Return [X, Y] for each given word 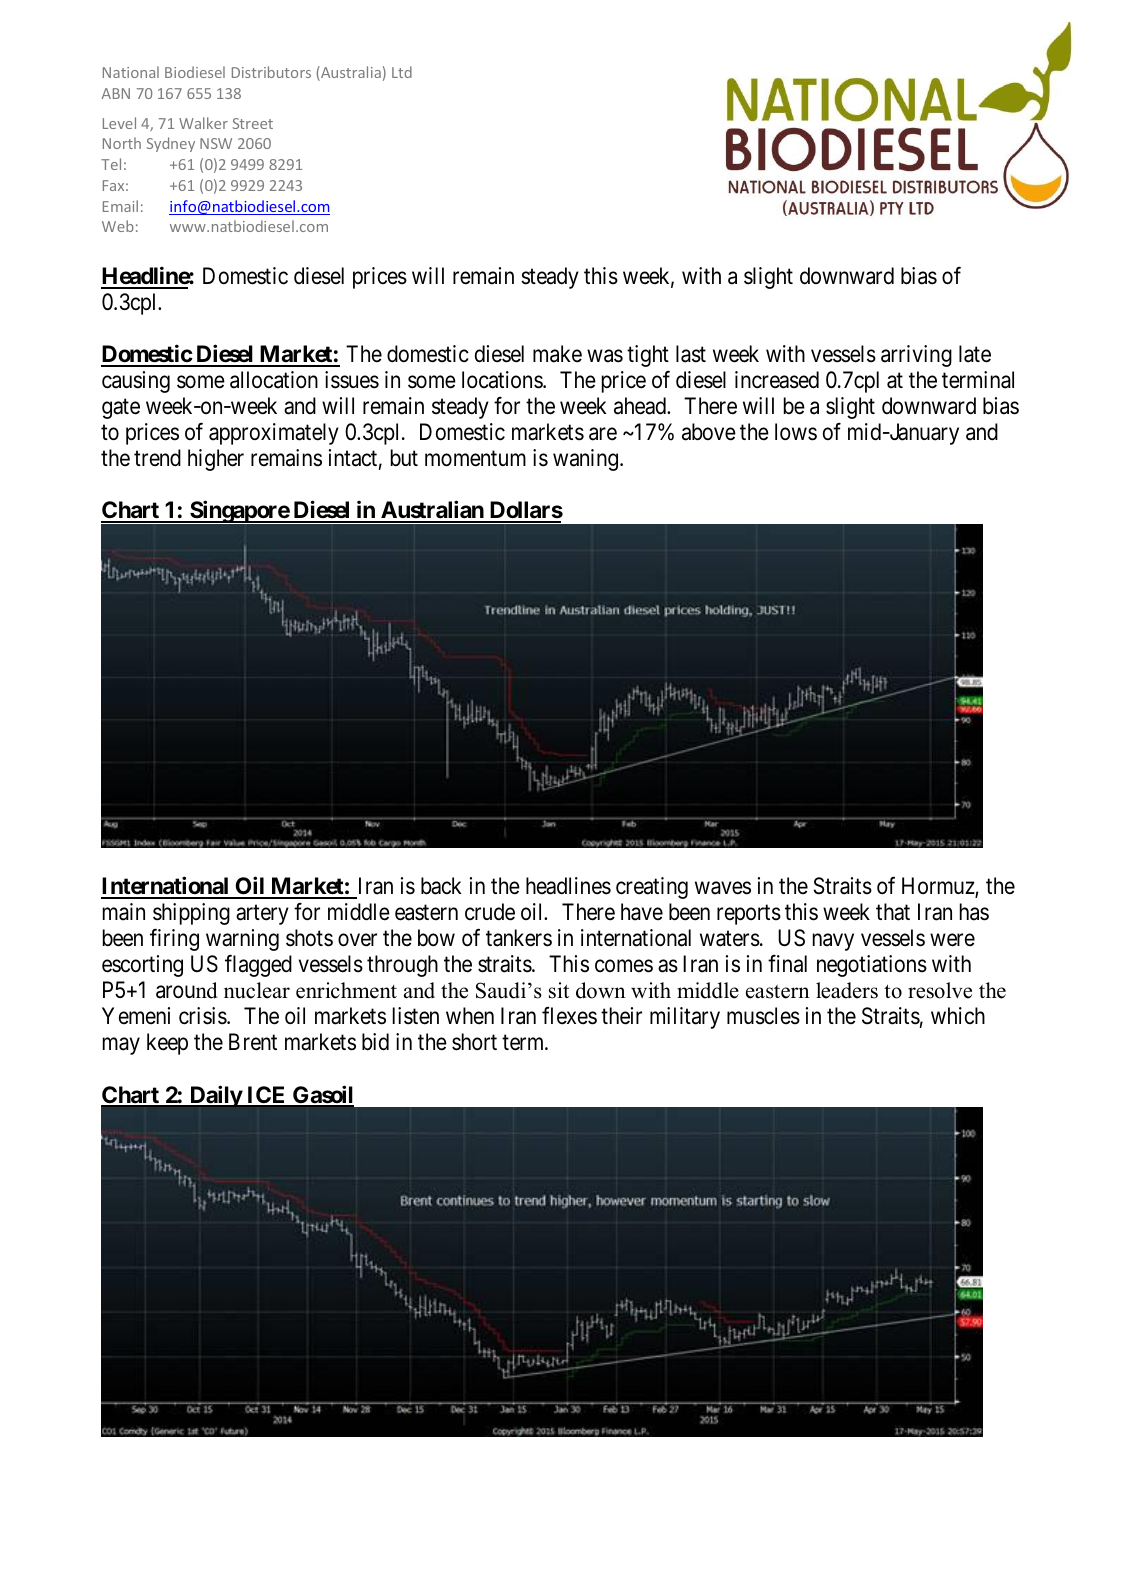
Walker [203, 123]
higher [216, 460]
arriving [916, 356]
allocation [274, 380]
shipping [191, 914]
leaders [847, 990]
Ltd [402, 72]
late [975, 354]
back [441, 886]
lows [796, 432]
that [893, 912]
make [557, 354]
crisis [203, 1016]
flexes [569, 1016]
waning [587, 460]
